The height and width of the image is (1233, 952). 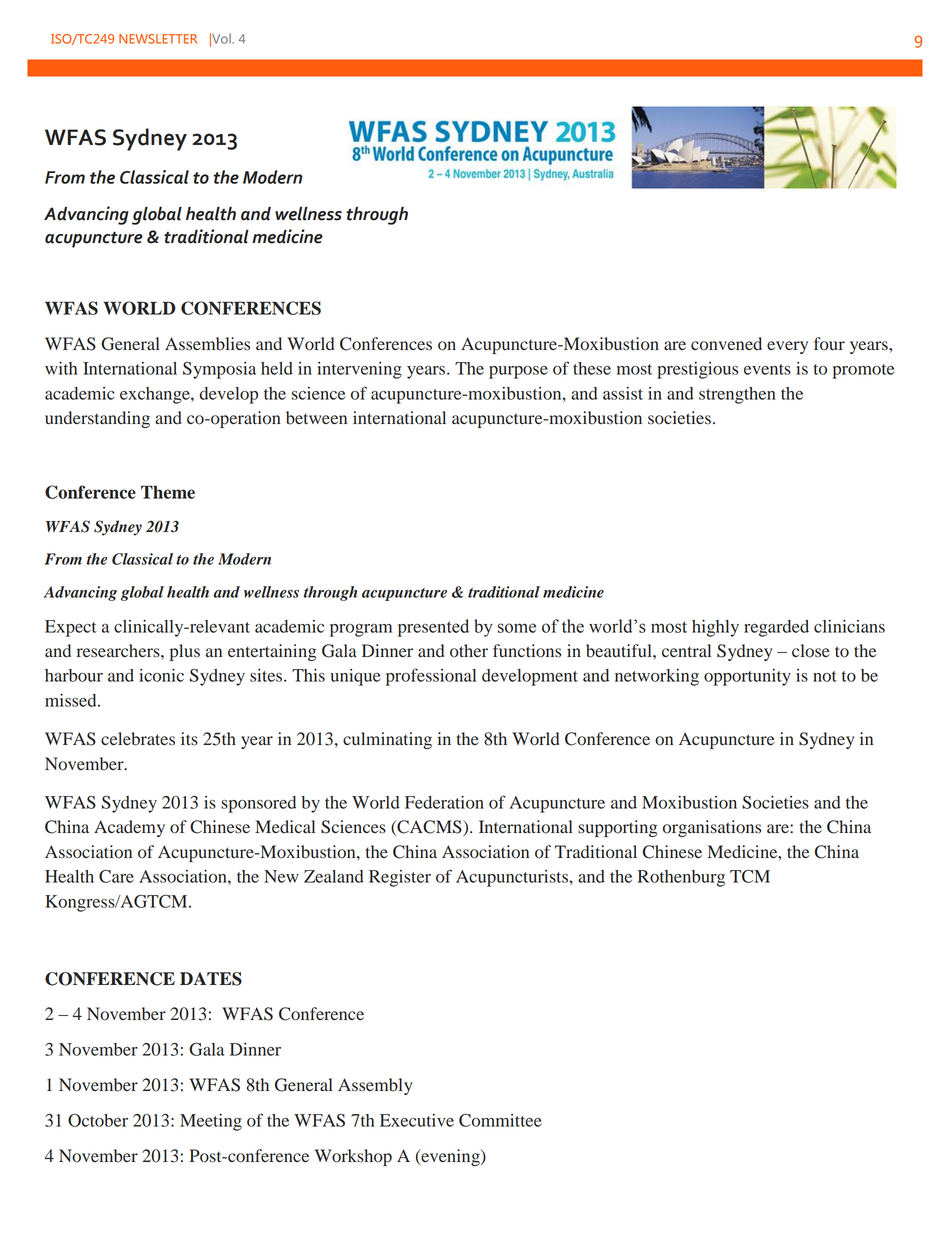 What do you see at coordinates (500, 1120) in the image?
I see `Committee` at bounding box center [500, 1120].
